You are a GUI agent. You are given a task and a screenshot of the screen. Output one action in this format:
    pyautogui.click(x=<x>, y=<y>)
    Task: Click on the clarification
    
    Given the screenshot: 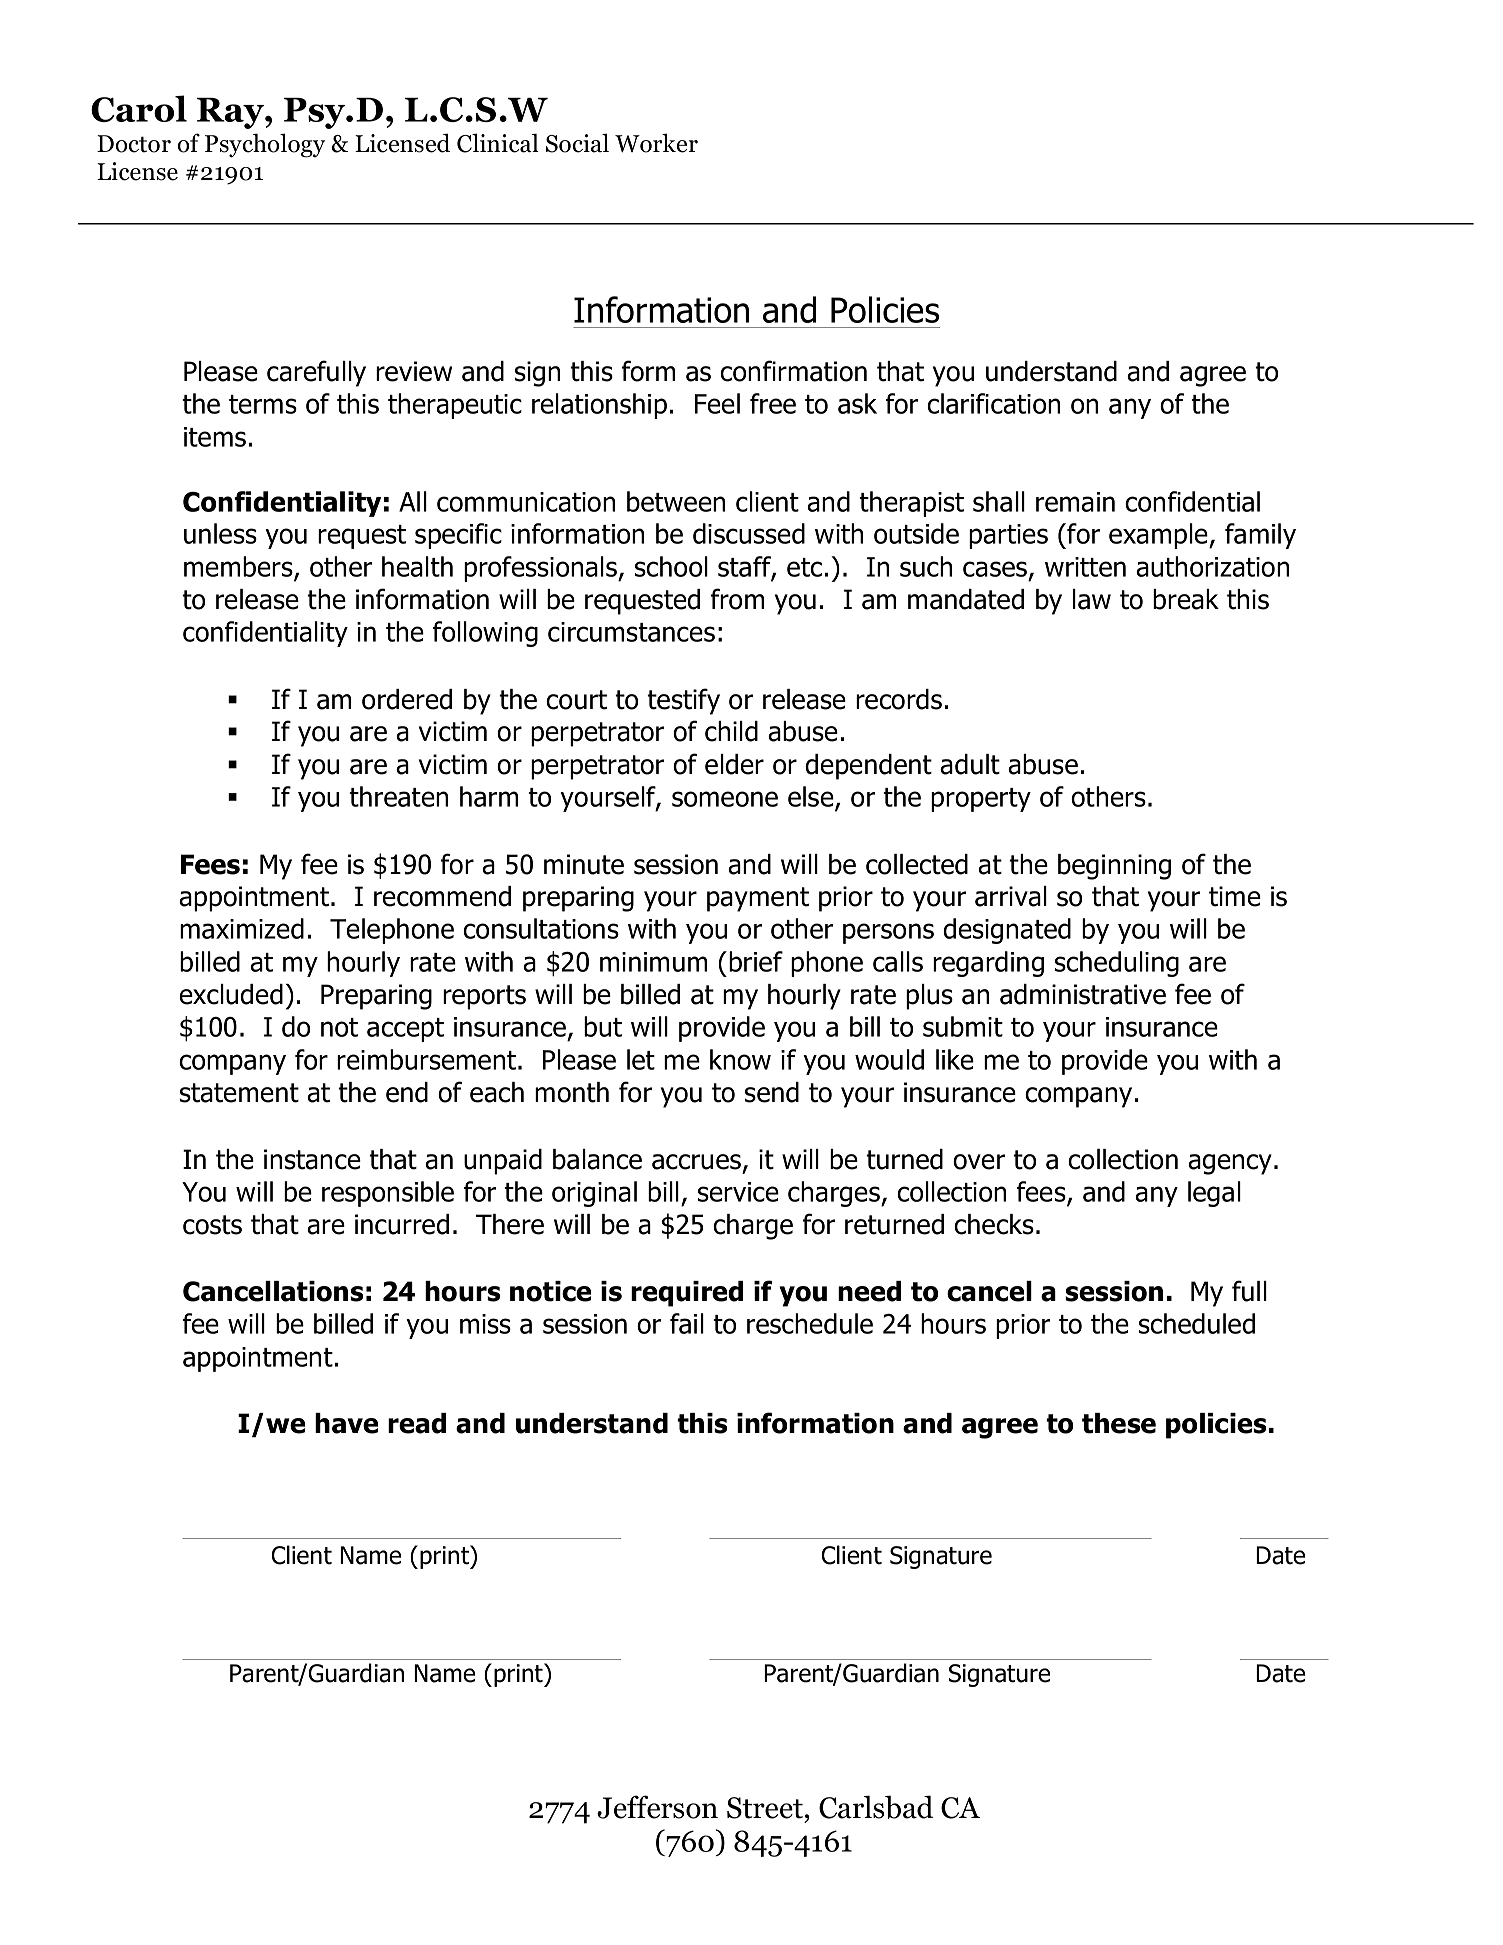 What is the action you would take?
    pyautogui.click(x=993, y=403)
